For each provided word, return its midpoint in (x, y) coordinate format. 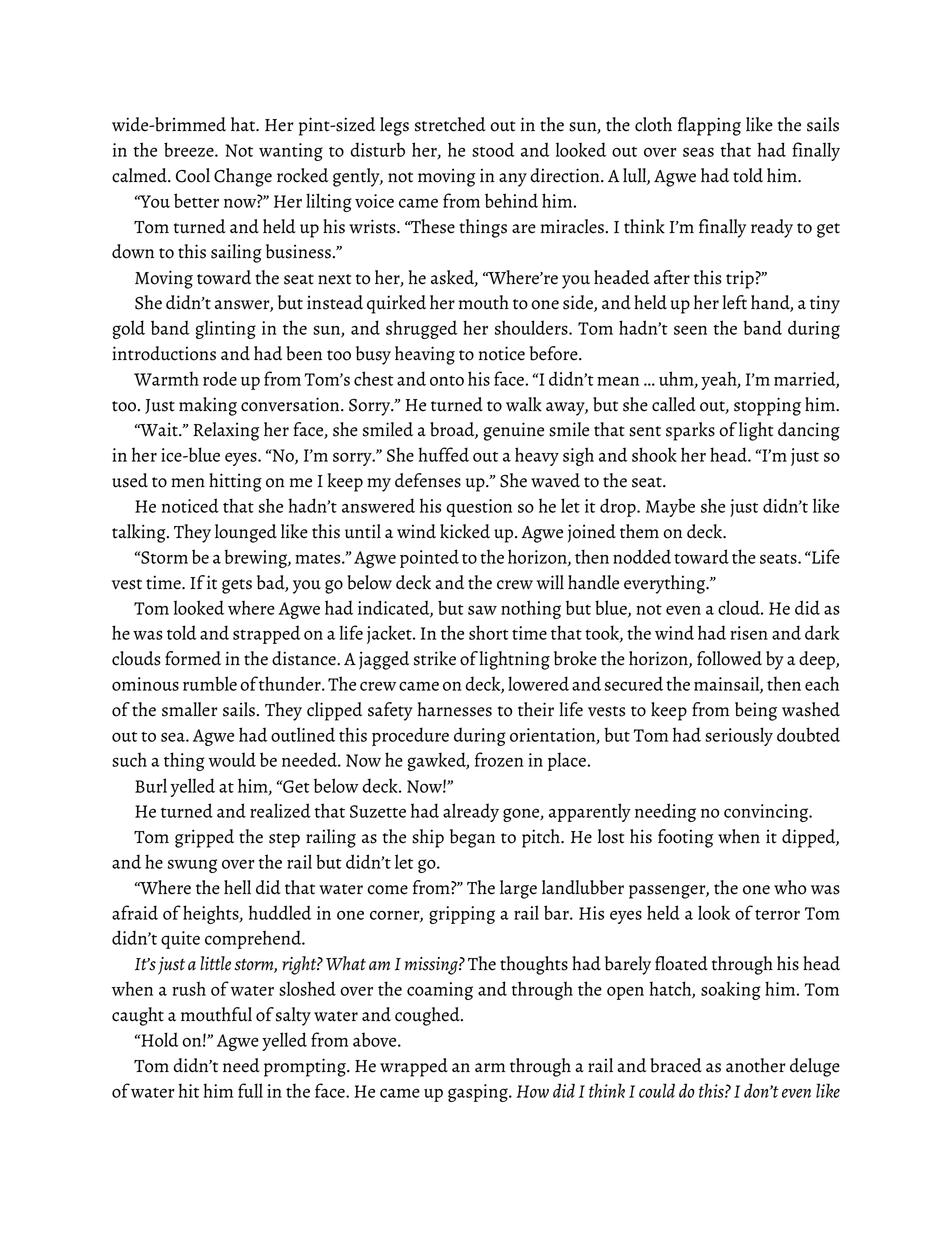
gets (237, 586)
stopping (767, 406)
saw (482, 610)
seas (698, 152)
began (472, 838)
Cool (193, 175)
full (250, 1090)
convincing (767, 813)
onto (447, 380)
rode (220, 378)
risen (749, 633)
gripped (204, 838)
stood (493, 149)
